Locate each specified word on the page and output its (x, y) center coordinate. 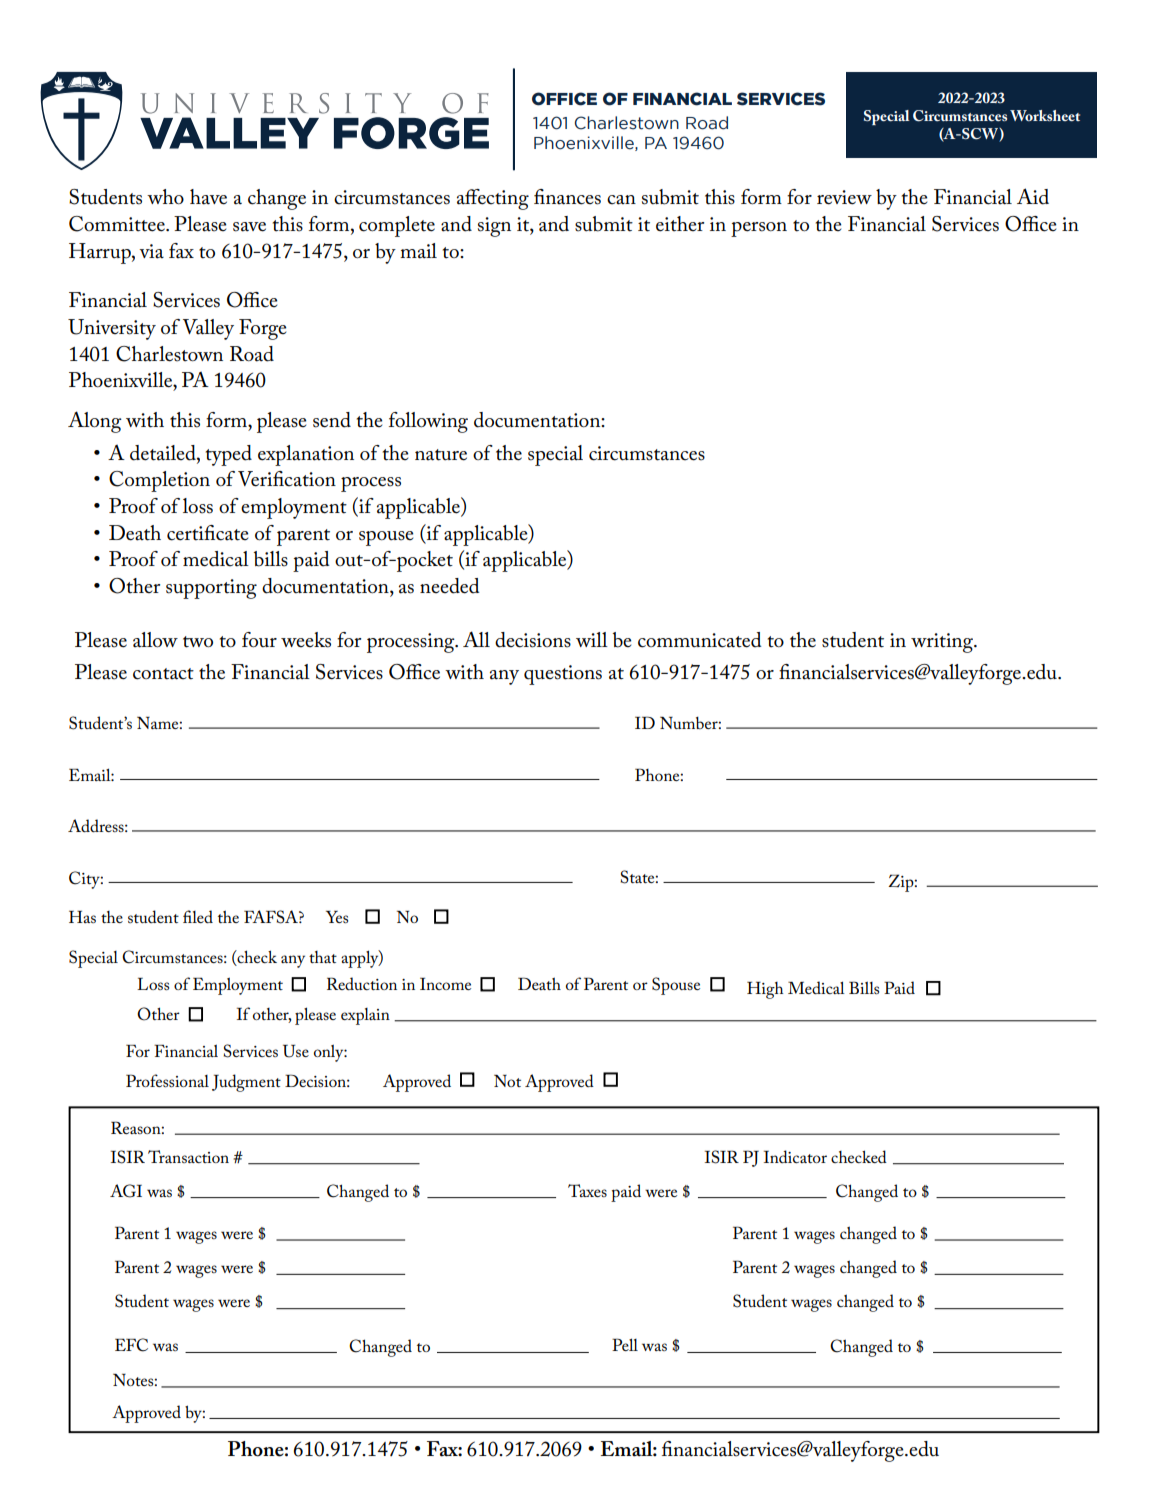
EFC (131, 1345)
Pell (625, 1344)
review (844, 197)
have (208, 197)
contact (163, 674)
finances (567, 197)
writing (943, 643)
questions (563, 675)
